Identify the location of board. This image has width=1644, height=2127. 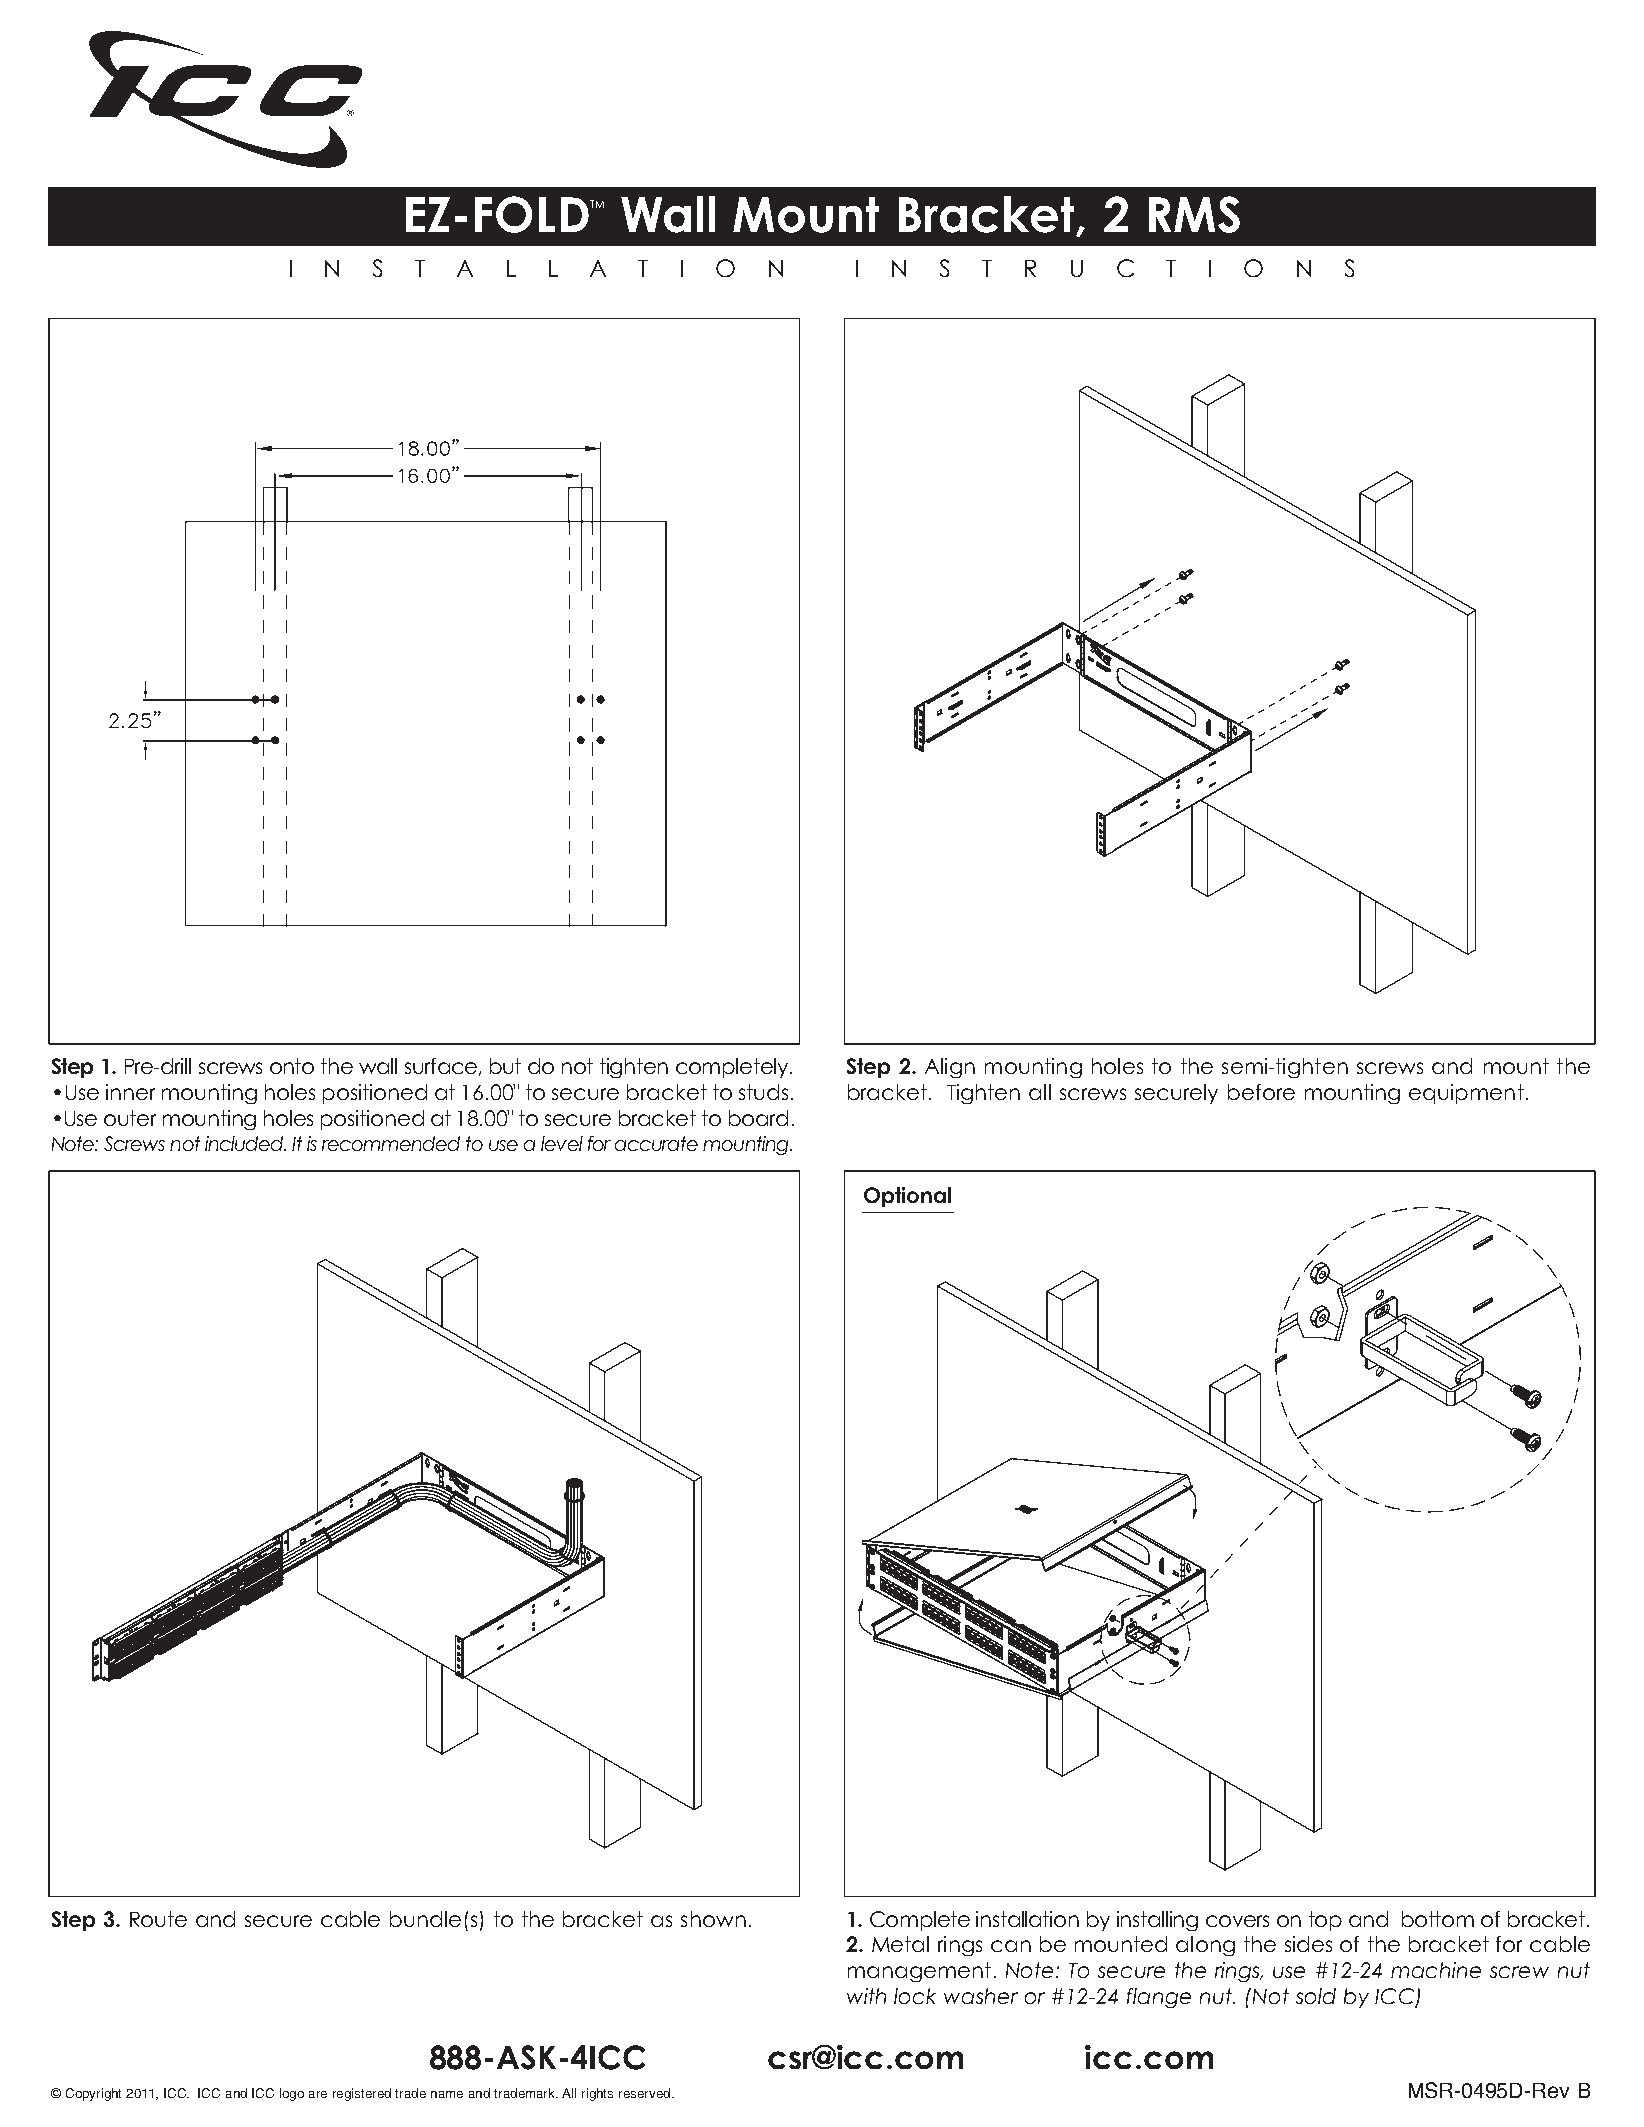
(758, 1118).
